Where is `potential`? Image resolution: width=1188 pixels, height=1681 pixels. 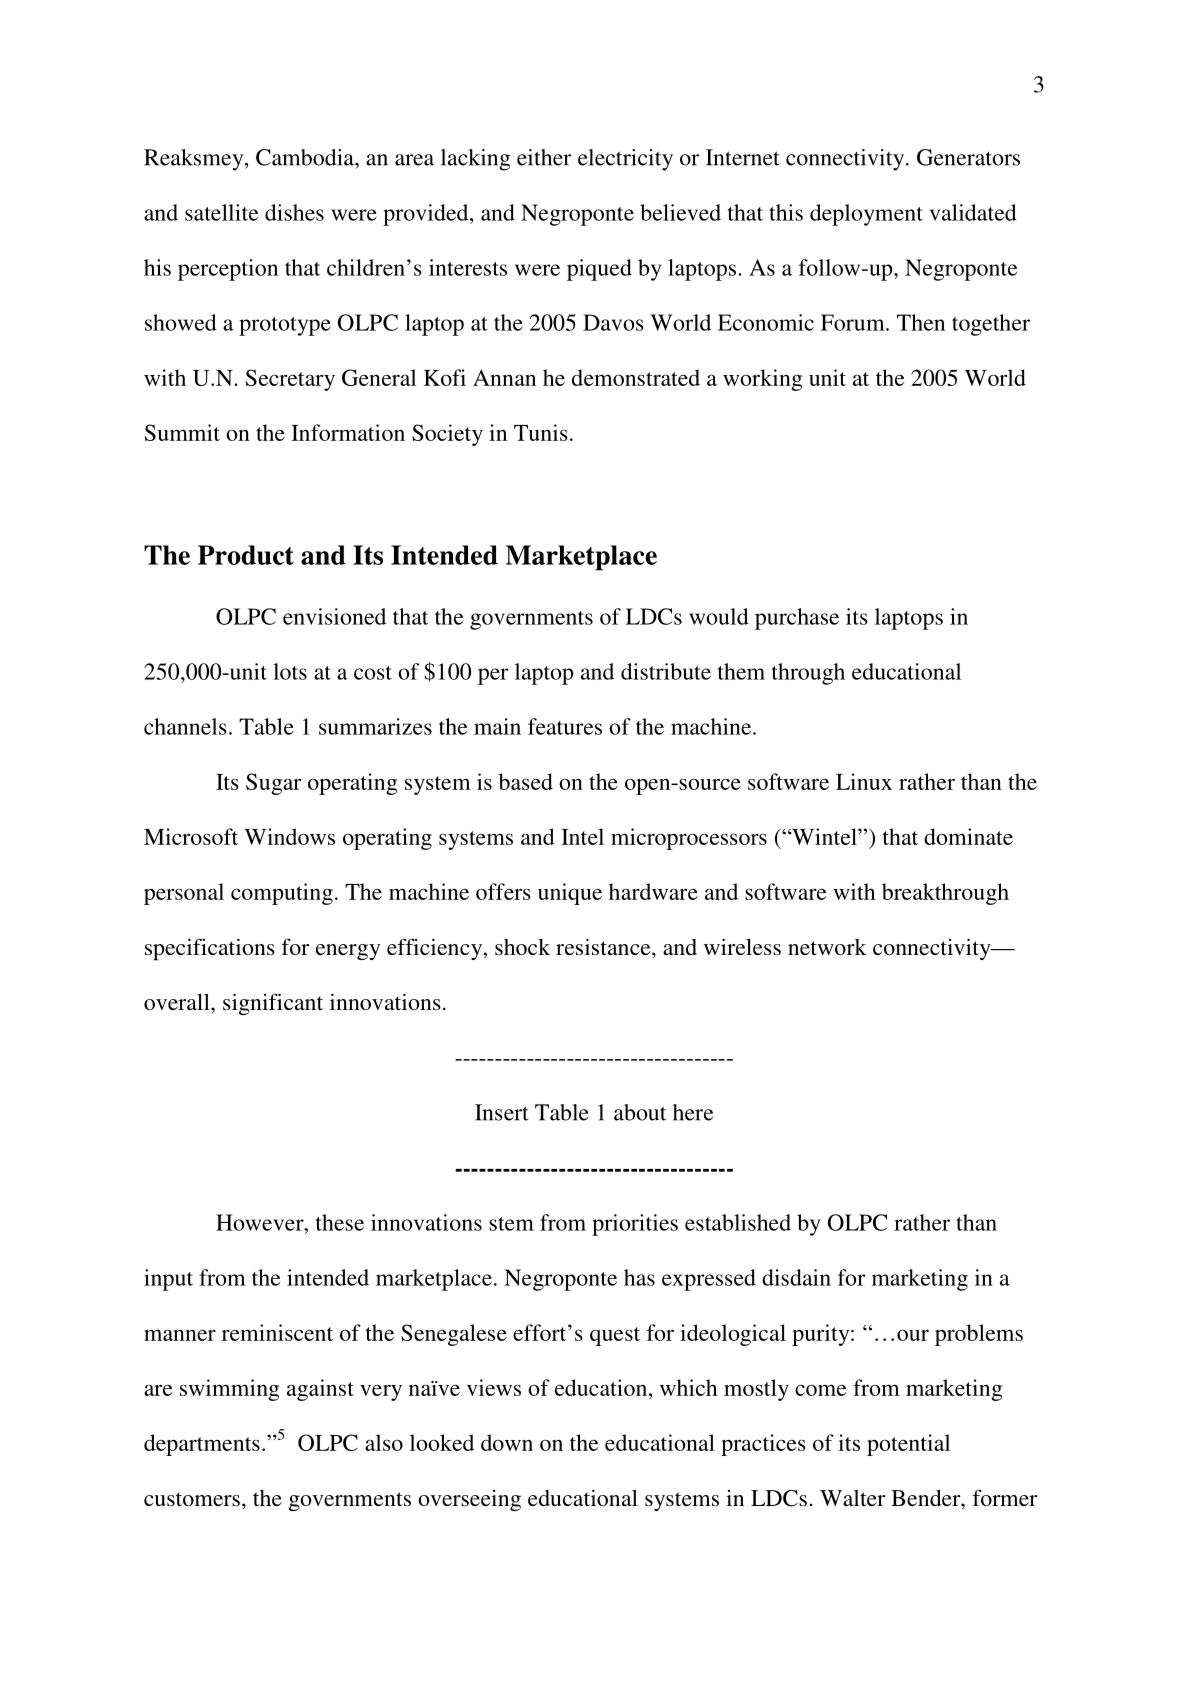 potential is located at coordinates (908, 1445).
